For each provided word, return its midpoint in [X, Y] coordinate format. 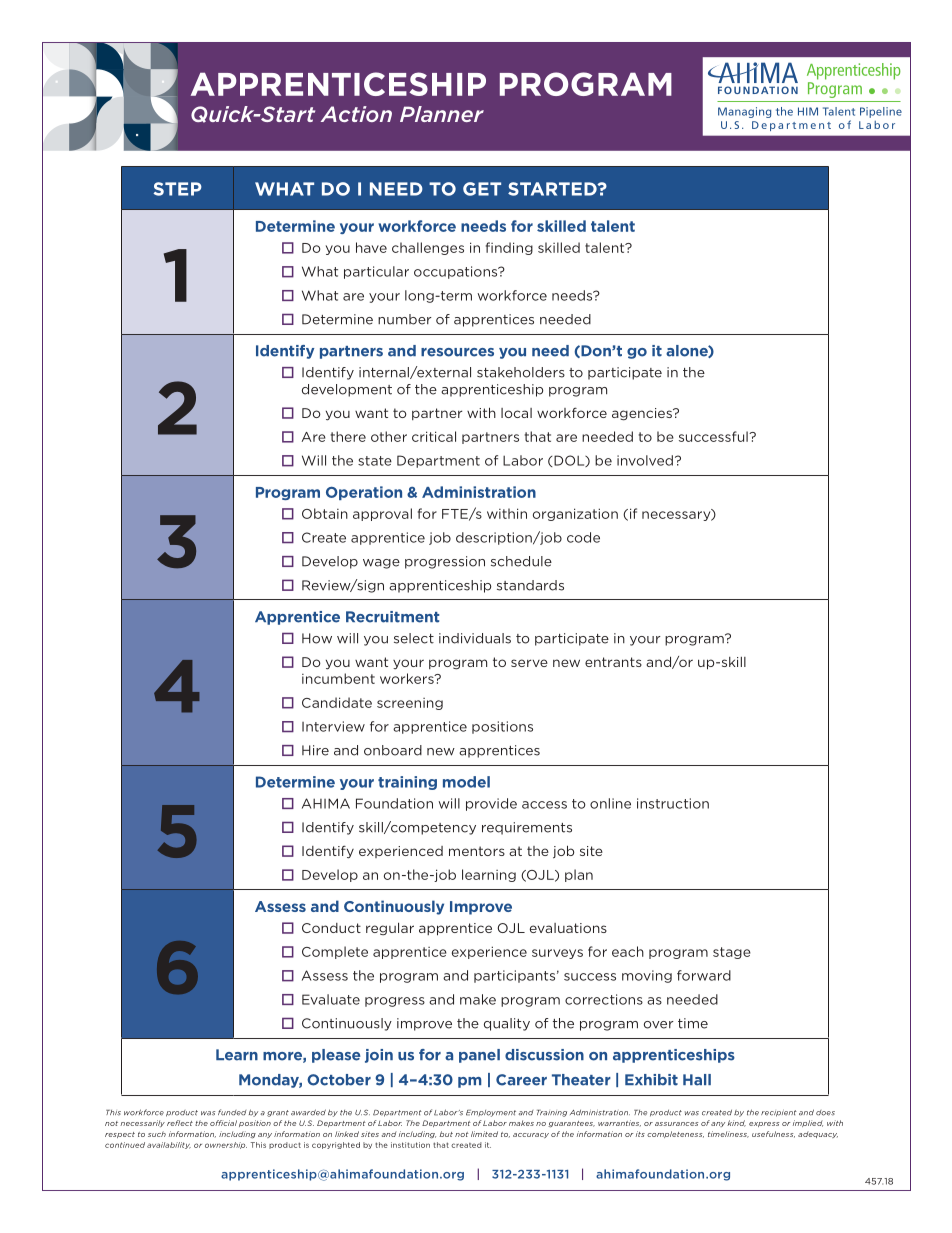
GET [482, 189]
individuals [475, 638]
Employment [491, 1113]
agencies [643, 414]
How [317, 638]
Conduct [331, 928]
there [348, 436]
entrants [613, 662]
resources [457, 352]
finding [509, 248]
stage [732, 953]
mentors [477, 851]
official [223, 1123]
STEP [177, 189]
